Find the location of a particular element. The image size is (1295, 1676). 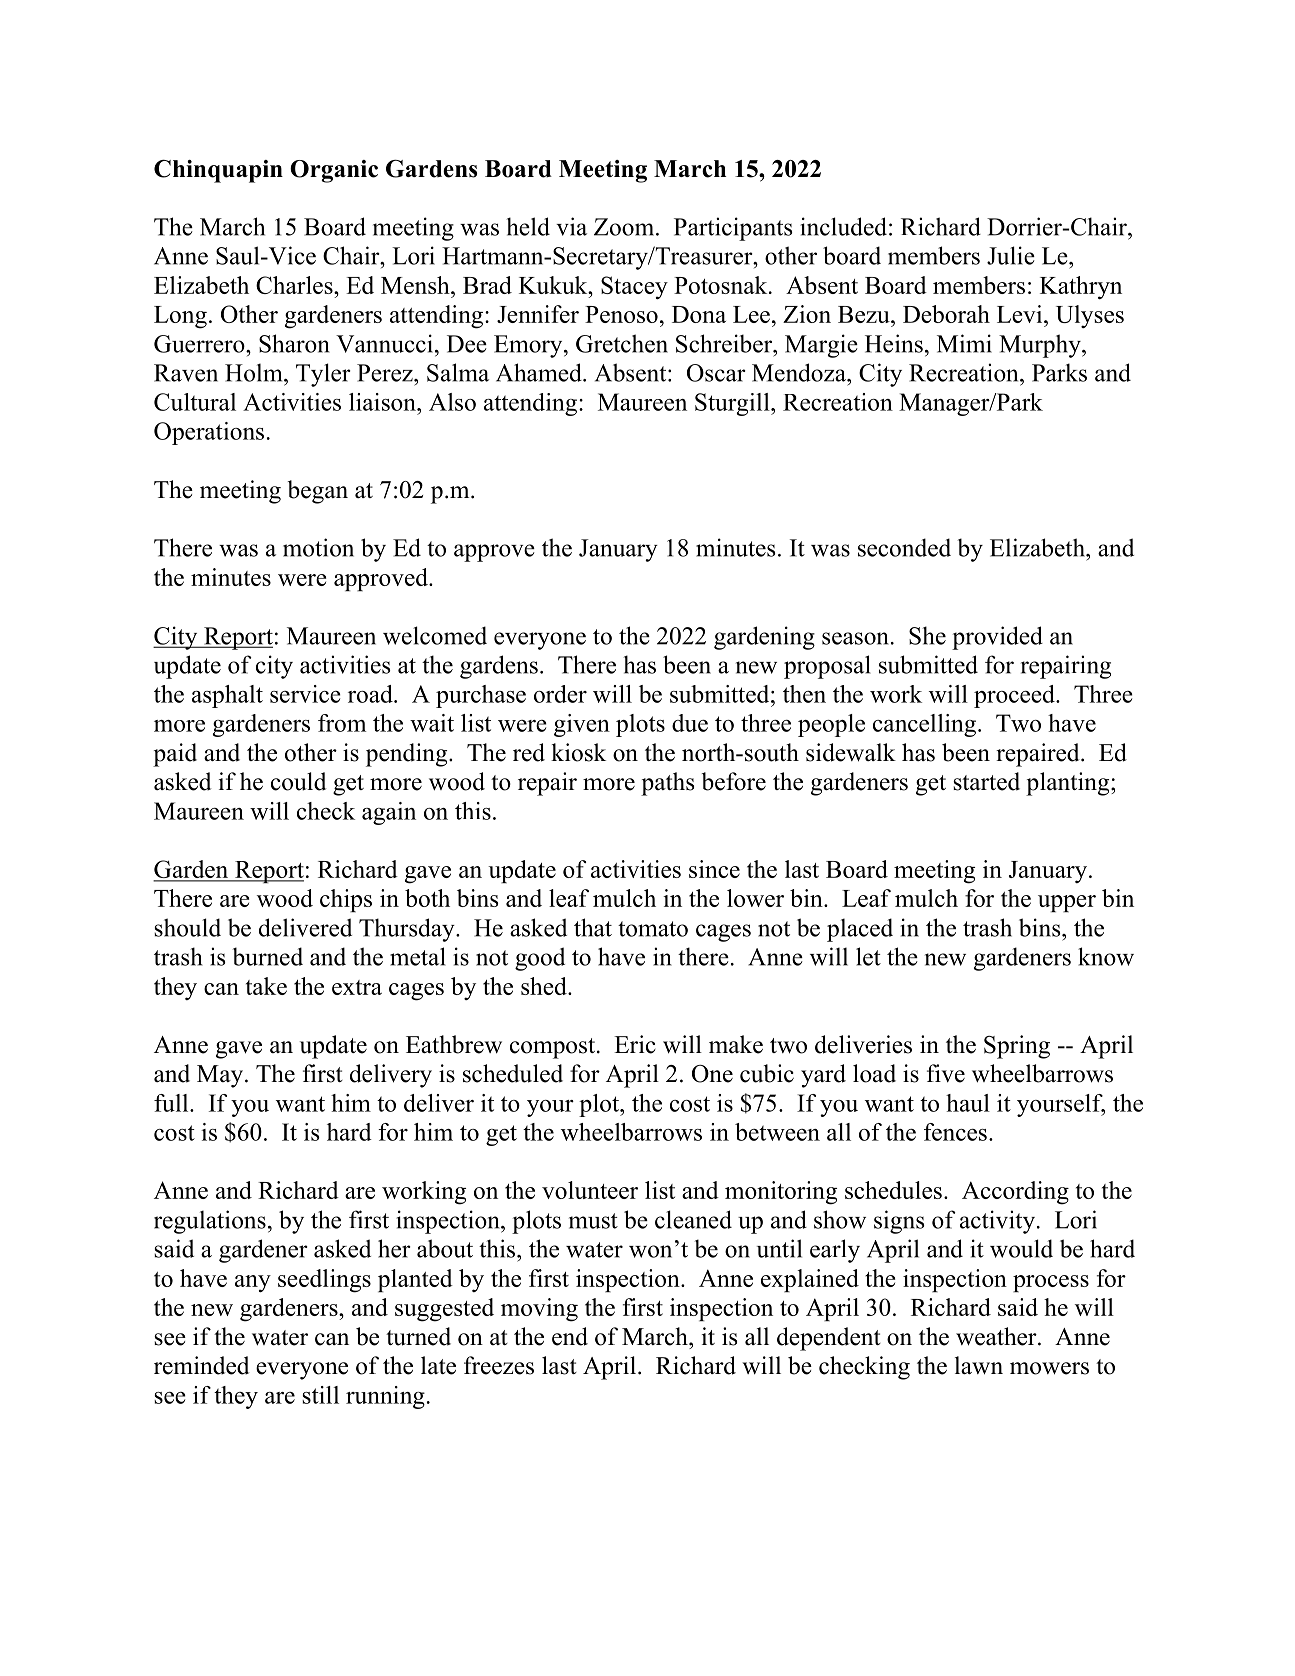

May is located at coordinates (220, 1076).
